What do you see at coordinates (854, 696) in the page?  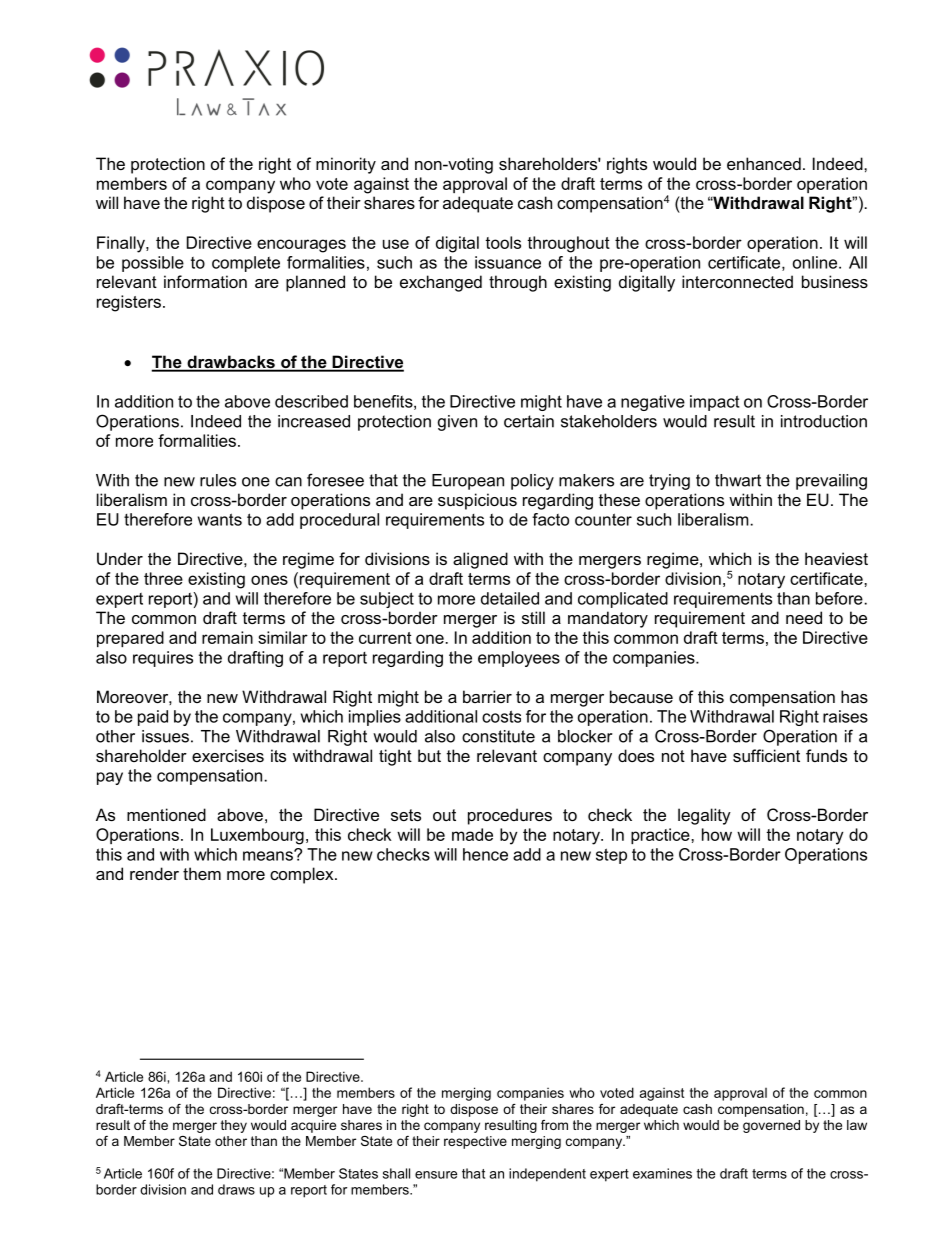 I see `has` at bounding box center [854, 696].
